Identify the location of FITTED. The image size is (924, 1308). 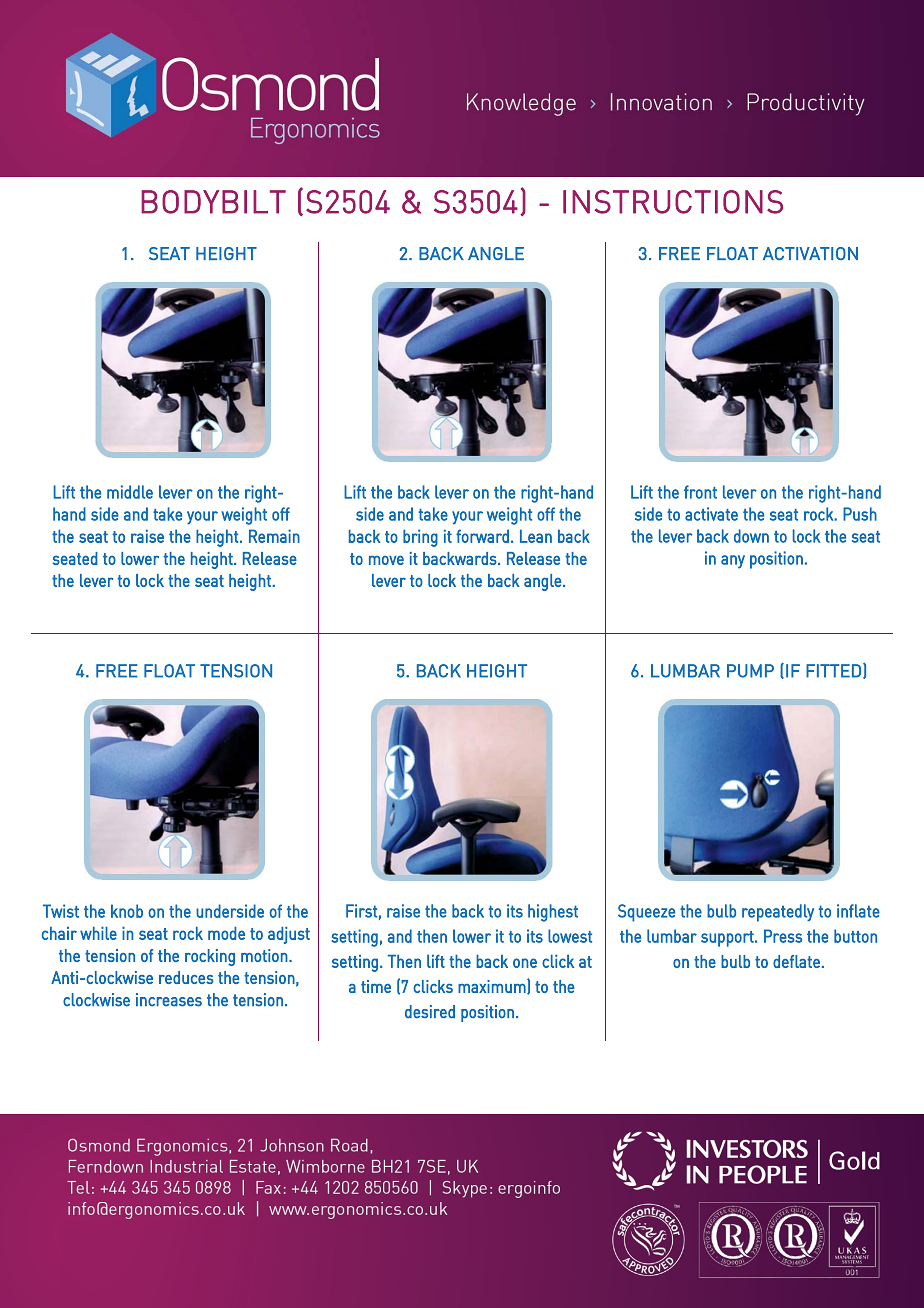
(833, 671).
